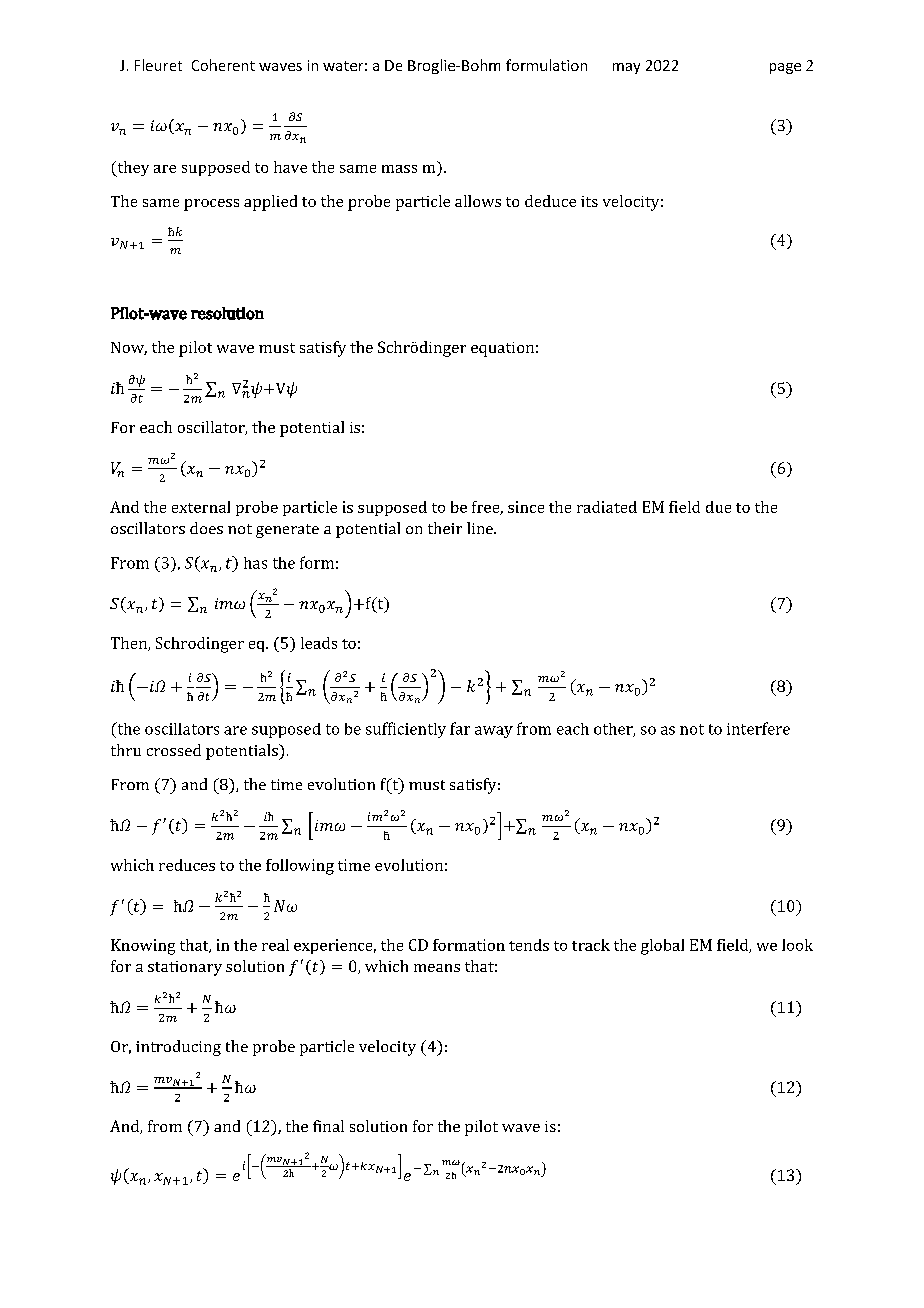  Describe the element at coordinates (460, 728) in the image. I see `far` at that location.
